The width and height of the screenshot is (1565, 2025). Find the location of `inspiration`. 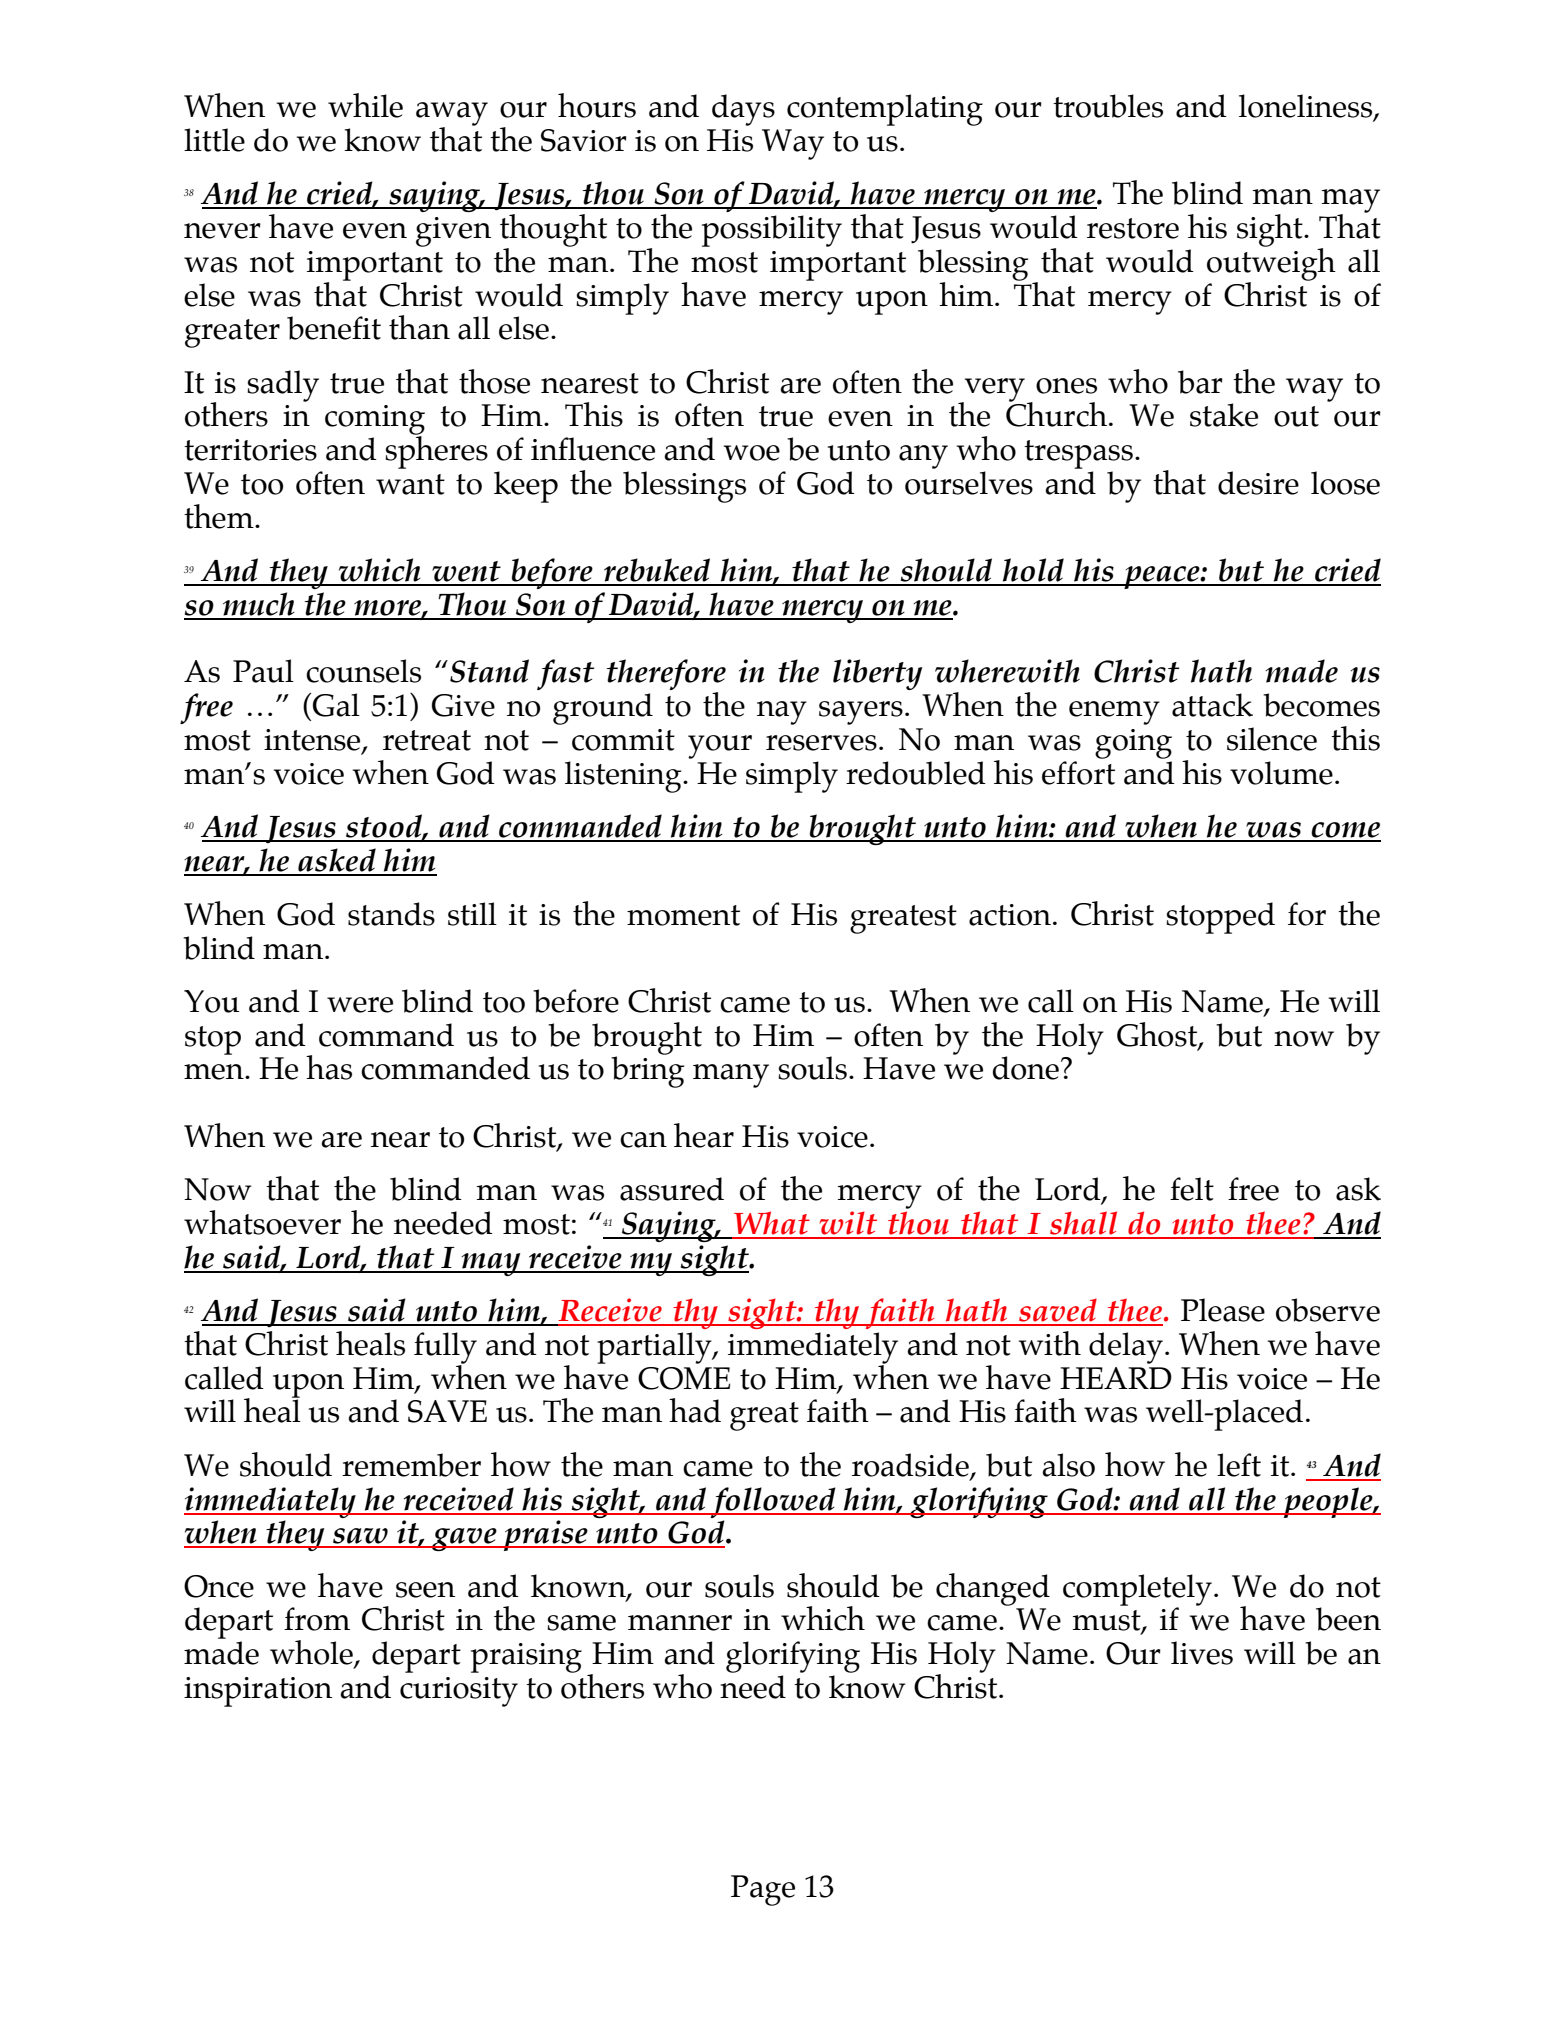

inspiration is located at coordinates (258, 1692).
